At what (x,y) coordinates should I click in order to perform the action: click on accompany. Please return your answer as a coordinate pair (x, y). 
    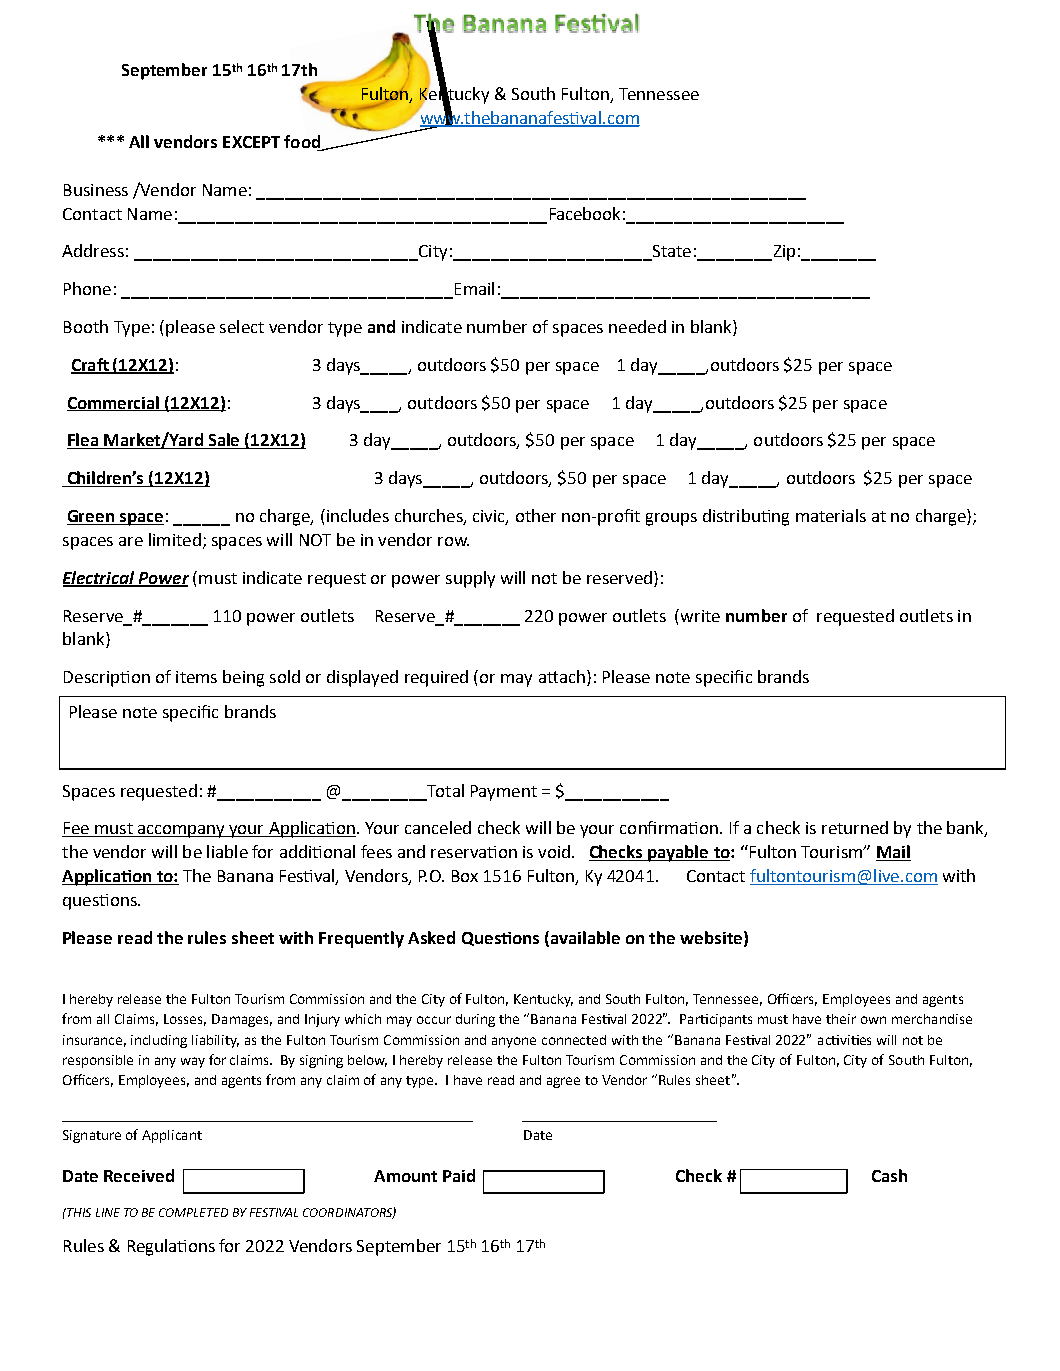
    Looking at the image, I should click on (181, 831).
